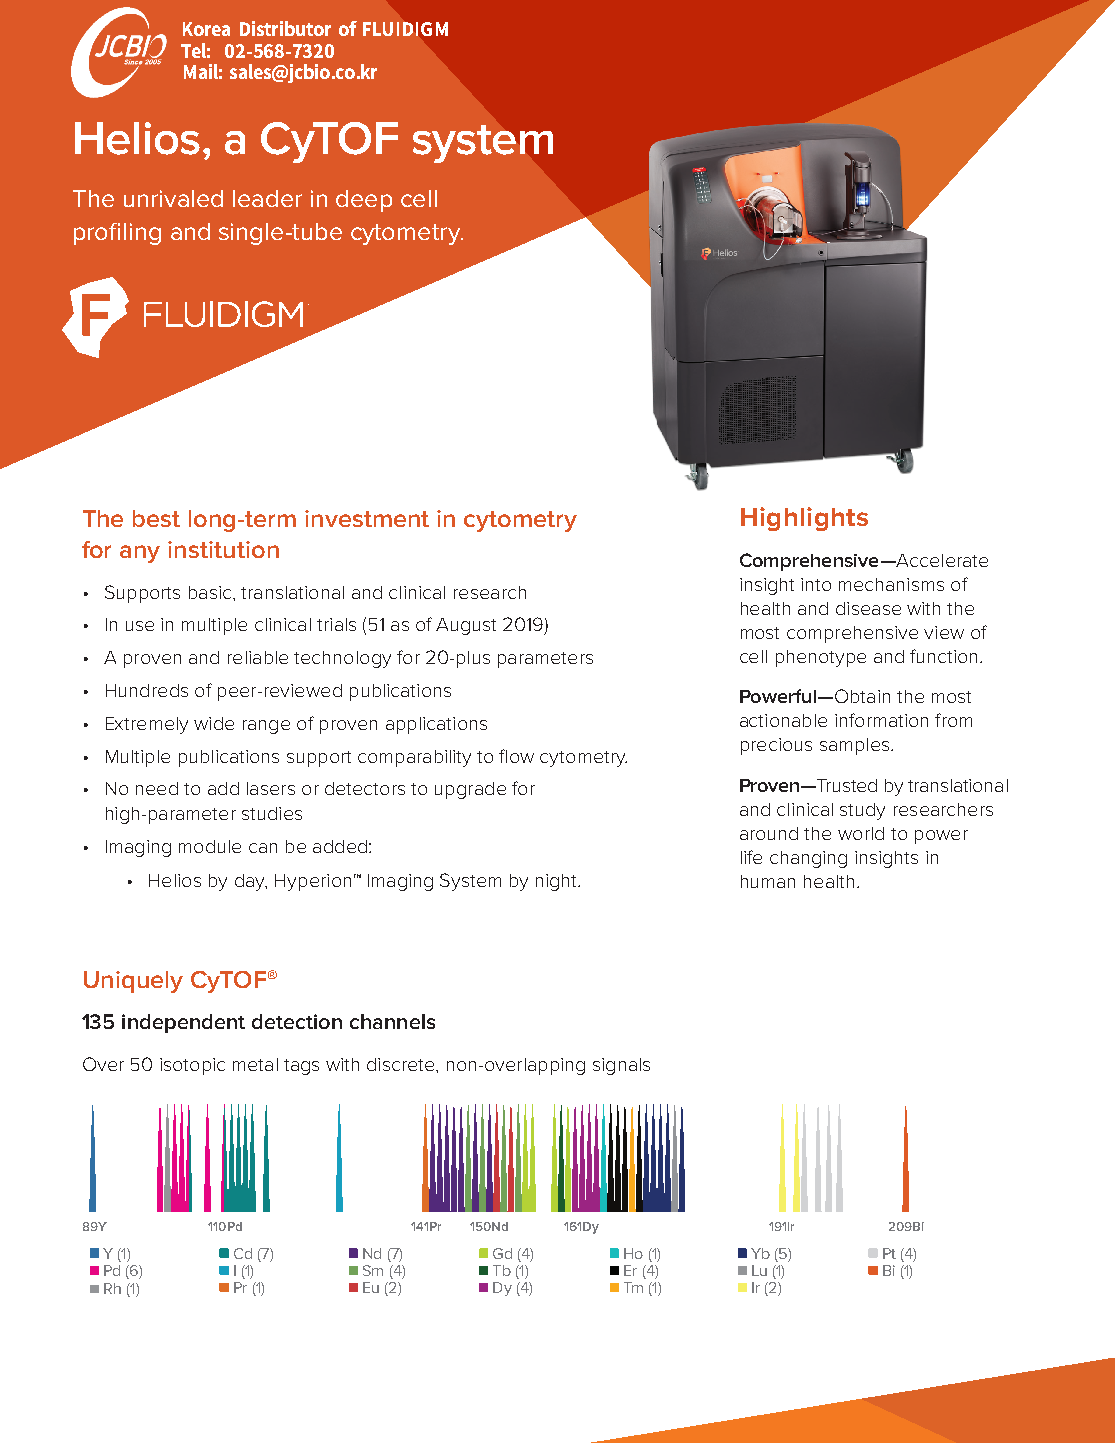  I want to click on deep, so click(364, 201).
